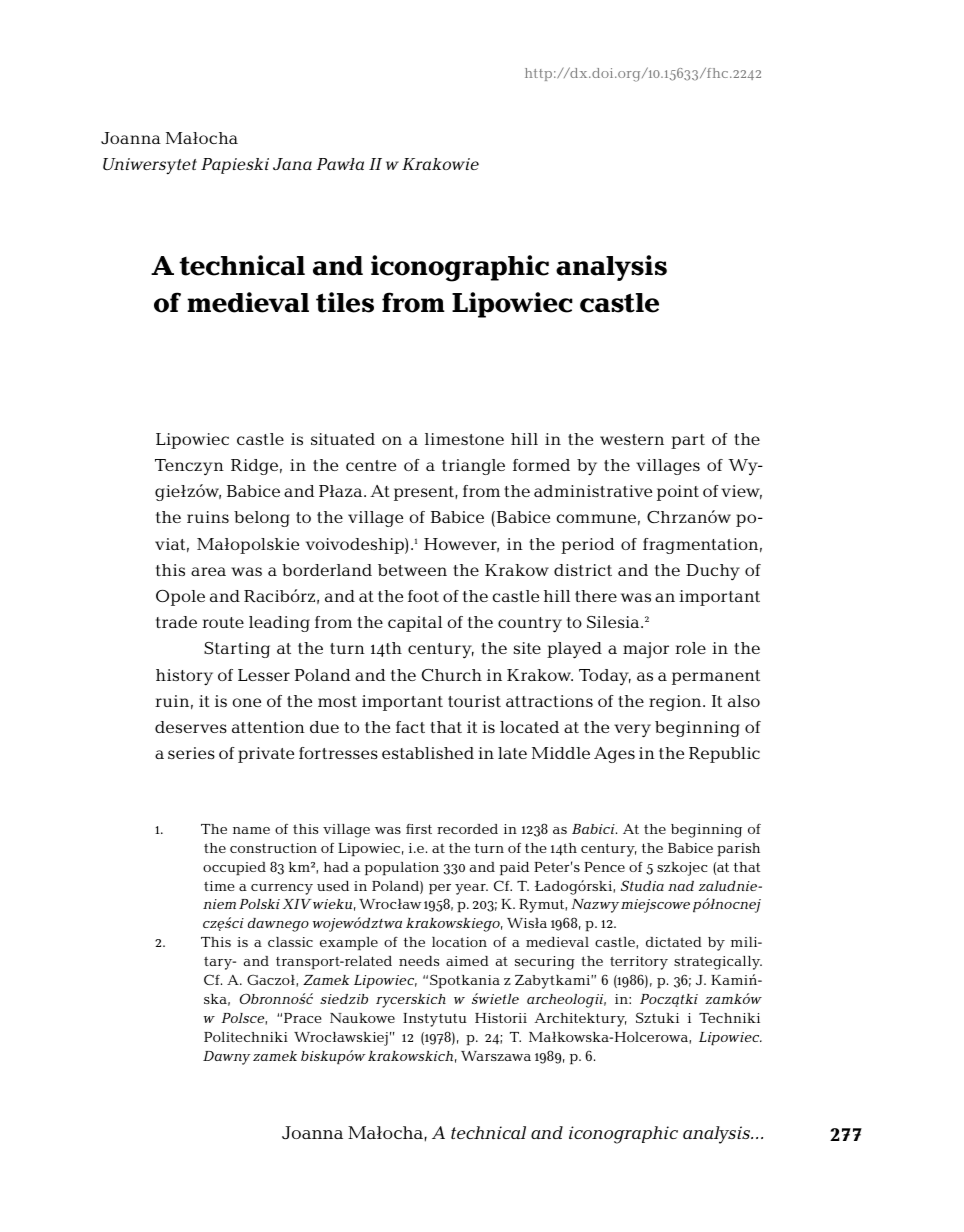 Image resolution: width=964 pixels, height=1232 pixels. I want to click on Duchy, so click(713, 572).
